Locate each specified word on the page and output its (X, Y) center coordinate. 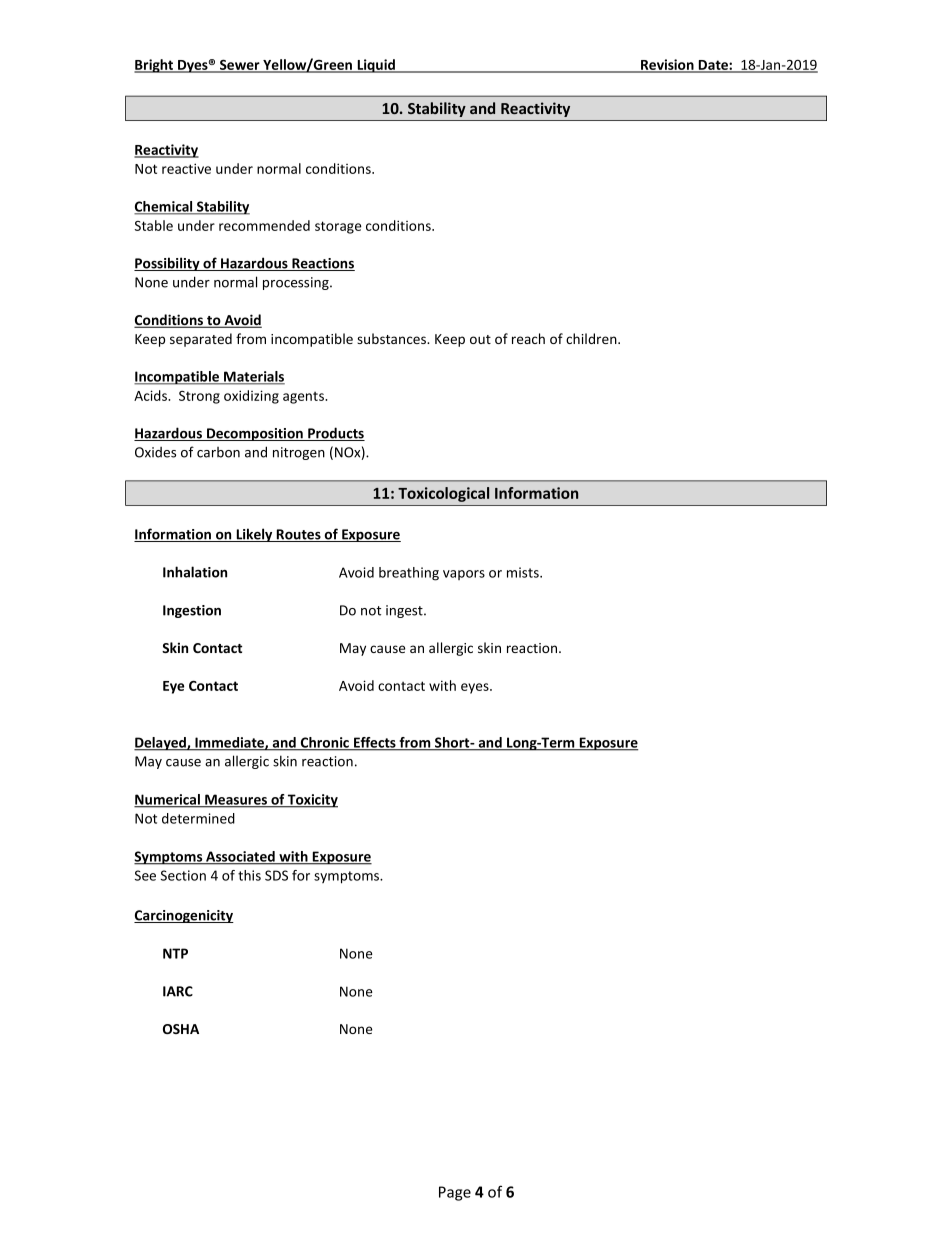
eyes (476, 688)
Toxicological (443, 494)
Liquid (376, 66)
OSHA (181, 1029)
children (592, 338)
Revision (667, 65)
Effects (375, 743)
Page (455, 1193)
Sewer (240, 65)
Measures (236, 800)
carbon (218, 452)
